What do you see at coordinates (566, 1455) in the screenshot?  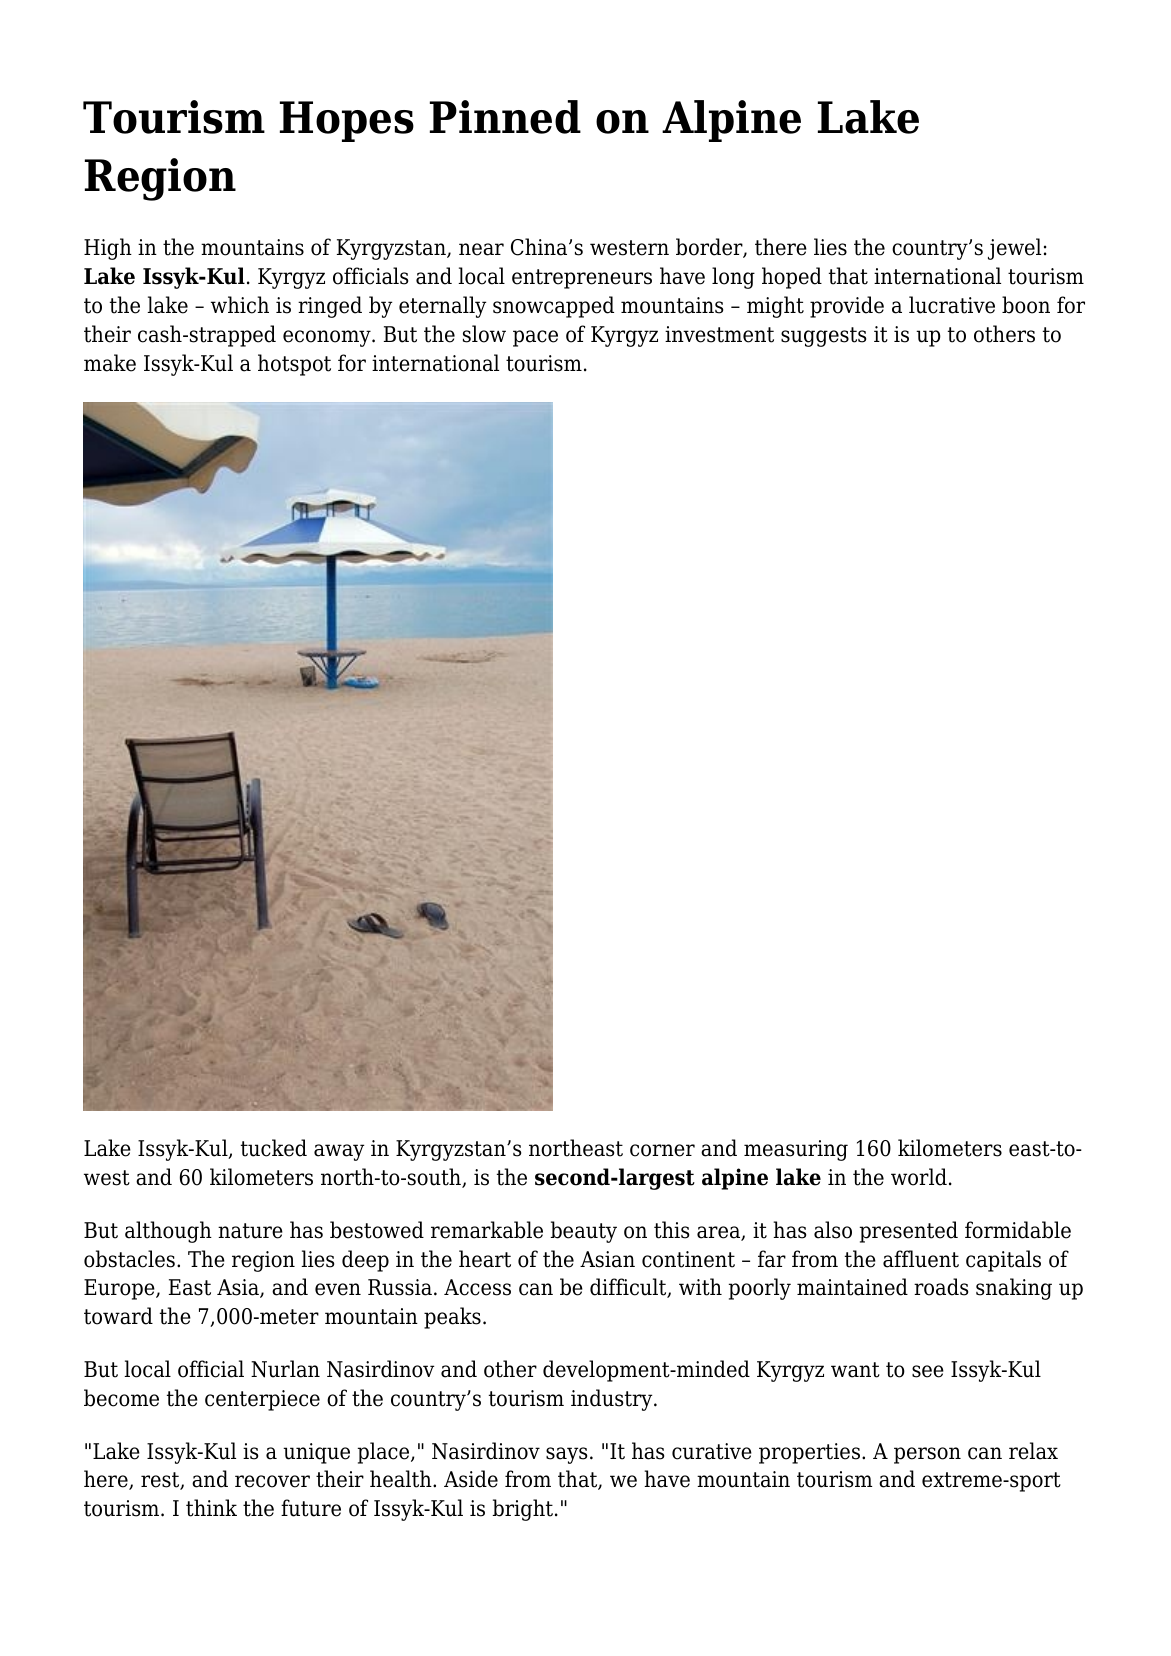 I see `says` at bounding box center [566, 1455].
